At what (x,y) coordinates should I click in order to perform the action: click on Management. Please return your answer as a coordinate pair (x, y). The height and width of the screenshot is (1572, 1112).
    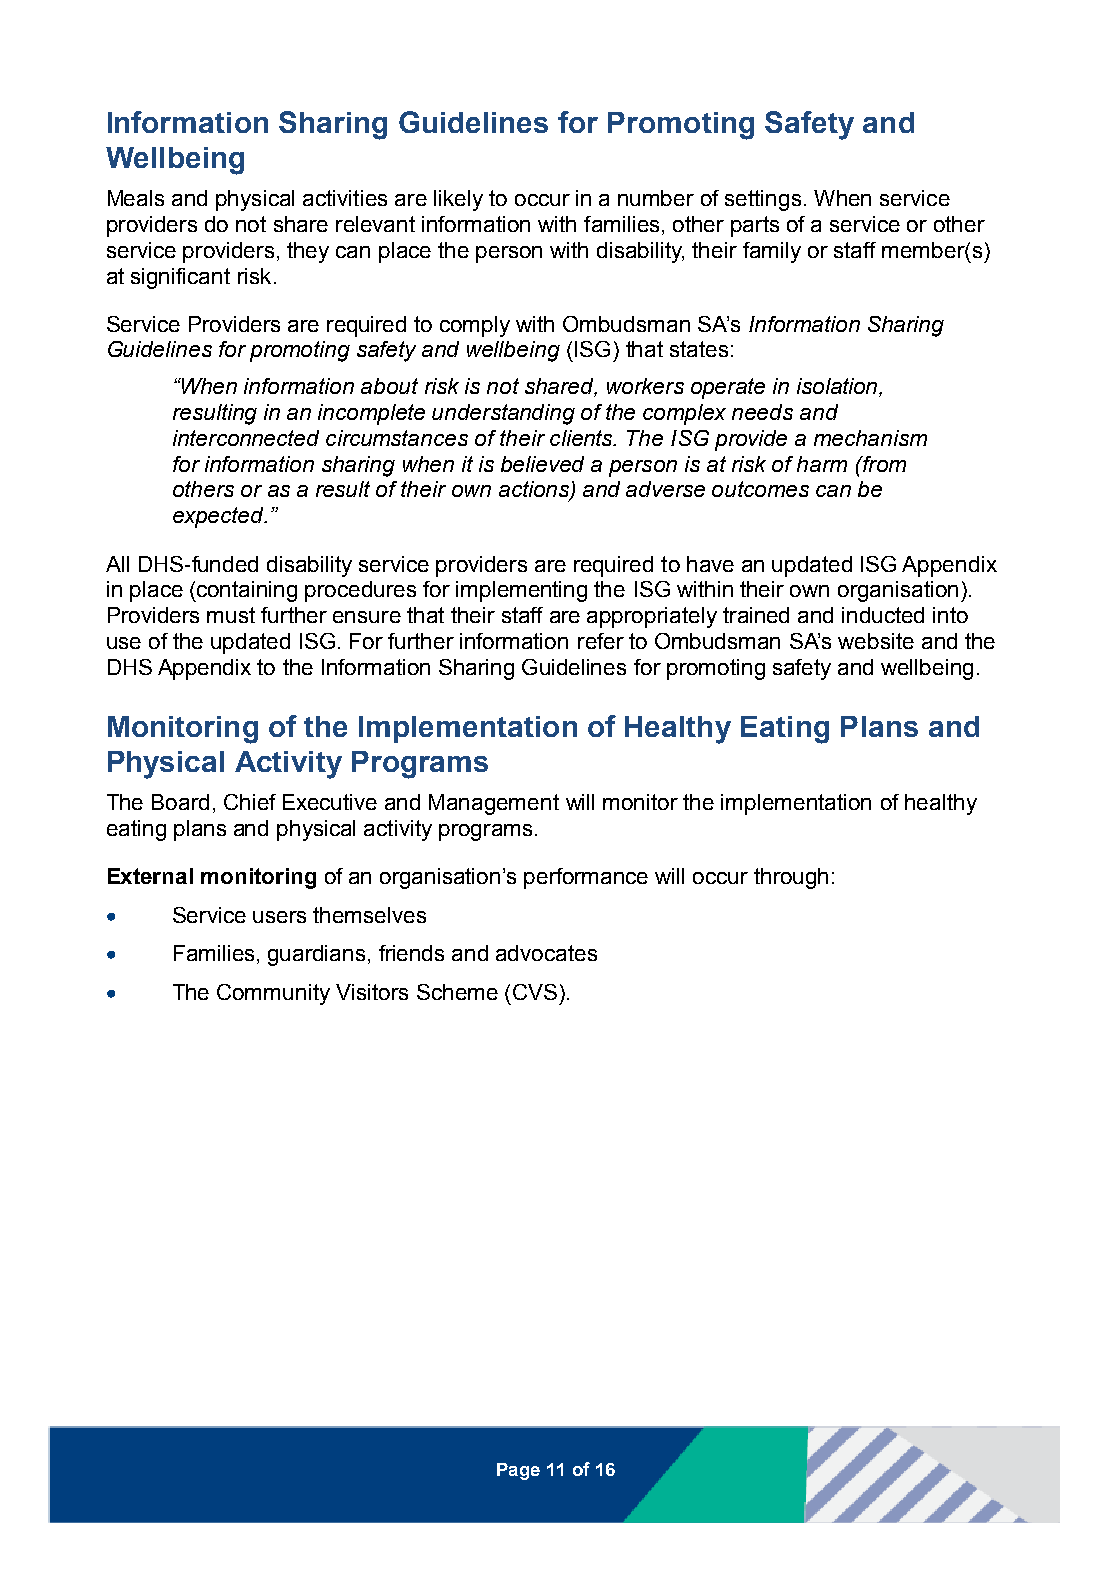
    Looking at the image, I should click on (494, 804).
